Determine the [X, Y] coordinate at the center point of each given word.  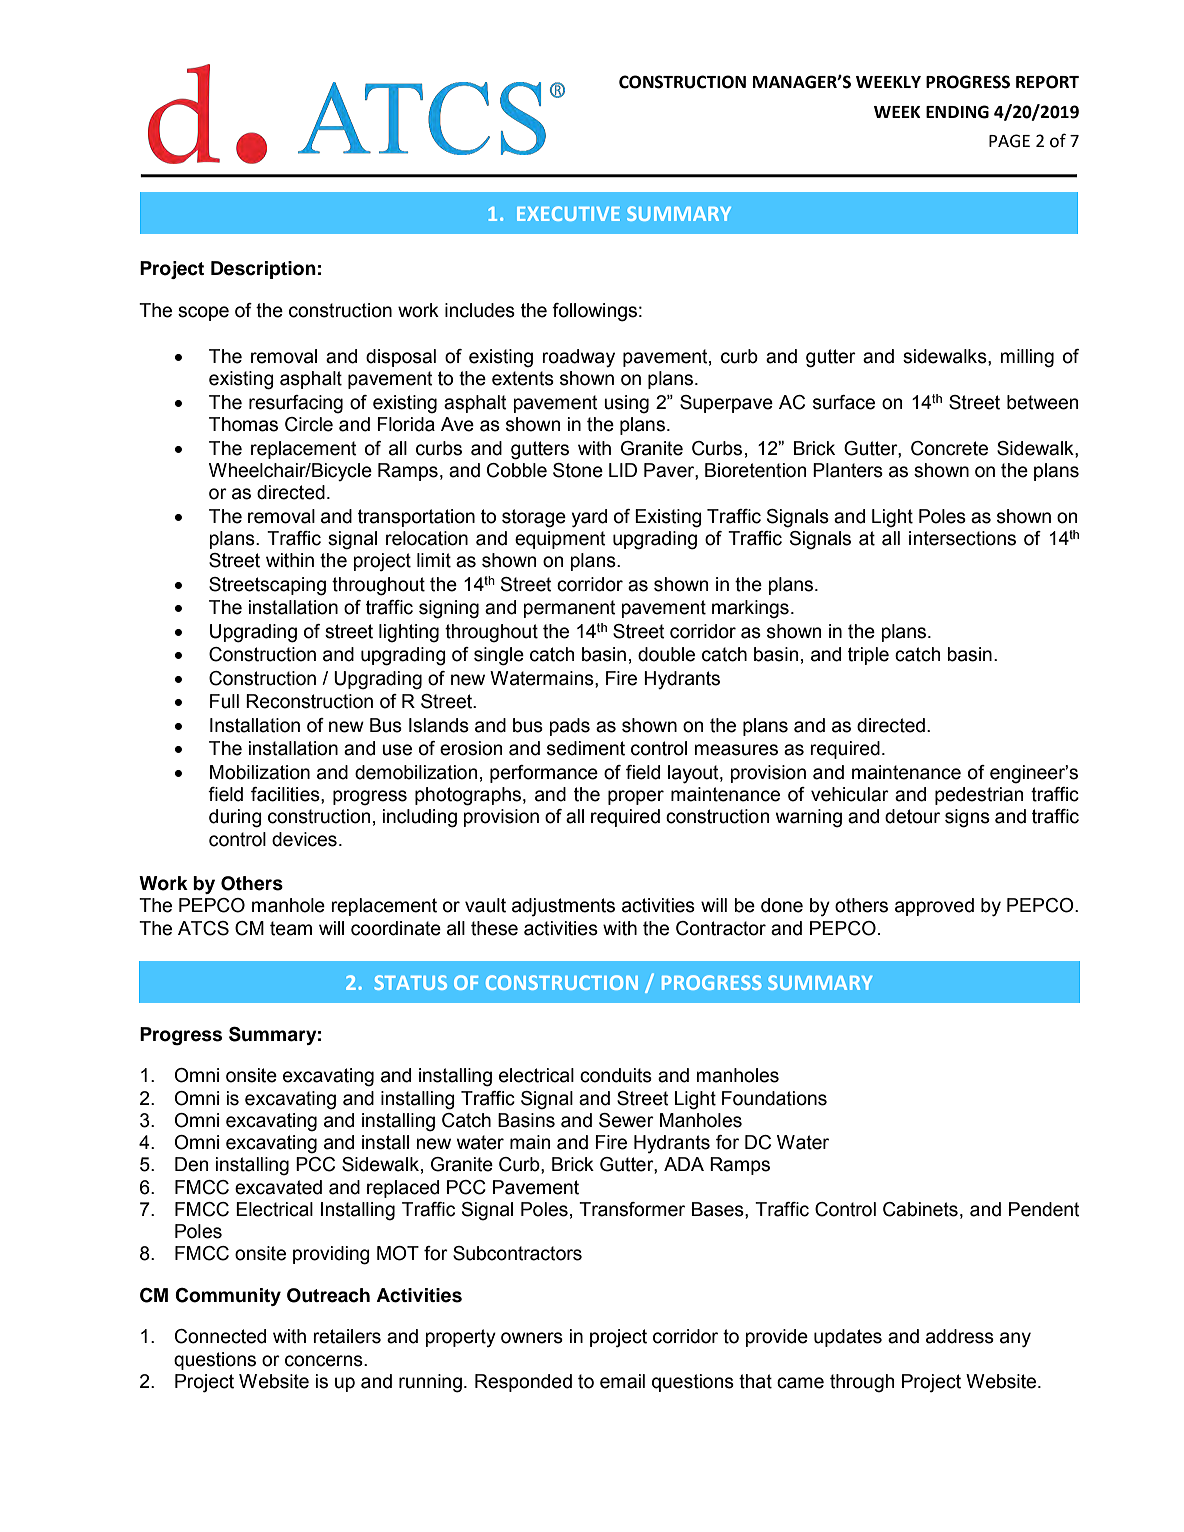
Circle [309, 424]
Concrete [949, 448]
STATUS [411, 982]
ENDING [957, 112]
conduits [616, 1075]
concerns [325, 1361]
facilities [286, 795]
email [622, 1381]
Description [263, 270]
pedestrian [979, 796]
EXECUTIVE [568, 213]
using [626, 404]
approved [934, 907]
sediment [586, 748]
